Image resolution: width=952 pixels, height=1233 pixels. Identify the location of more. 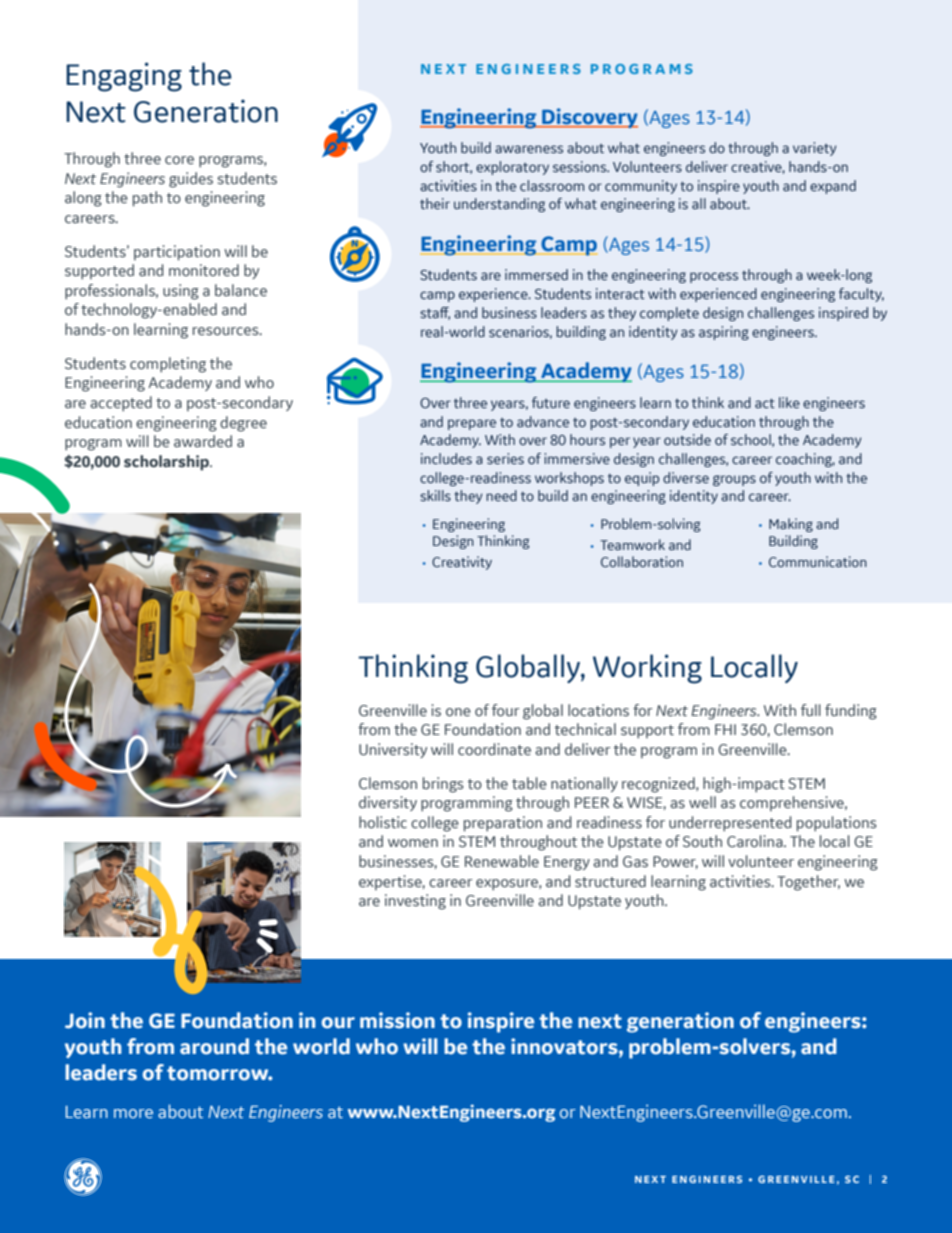
(133, 1114).
